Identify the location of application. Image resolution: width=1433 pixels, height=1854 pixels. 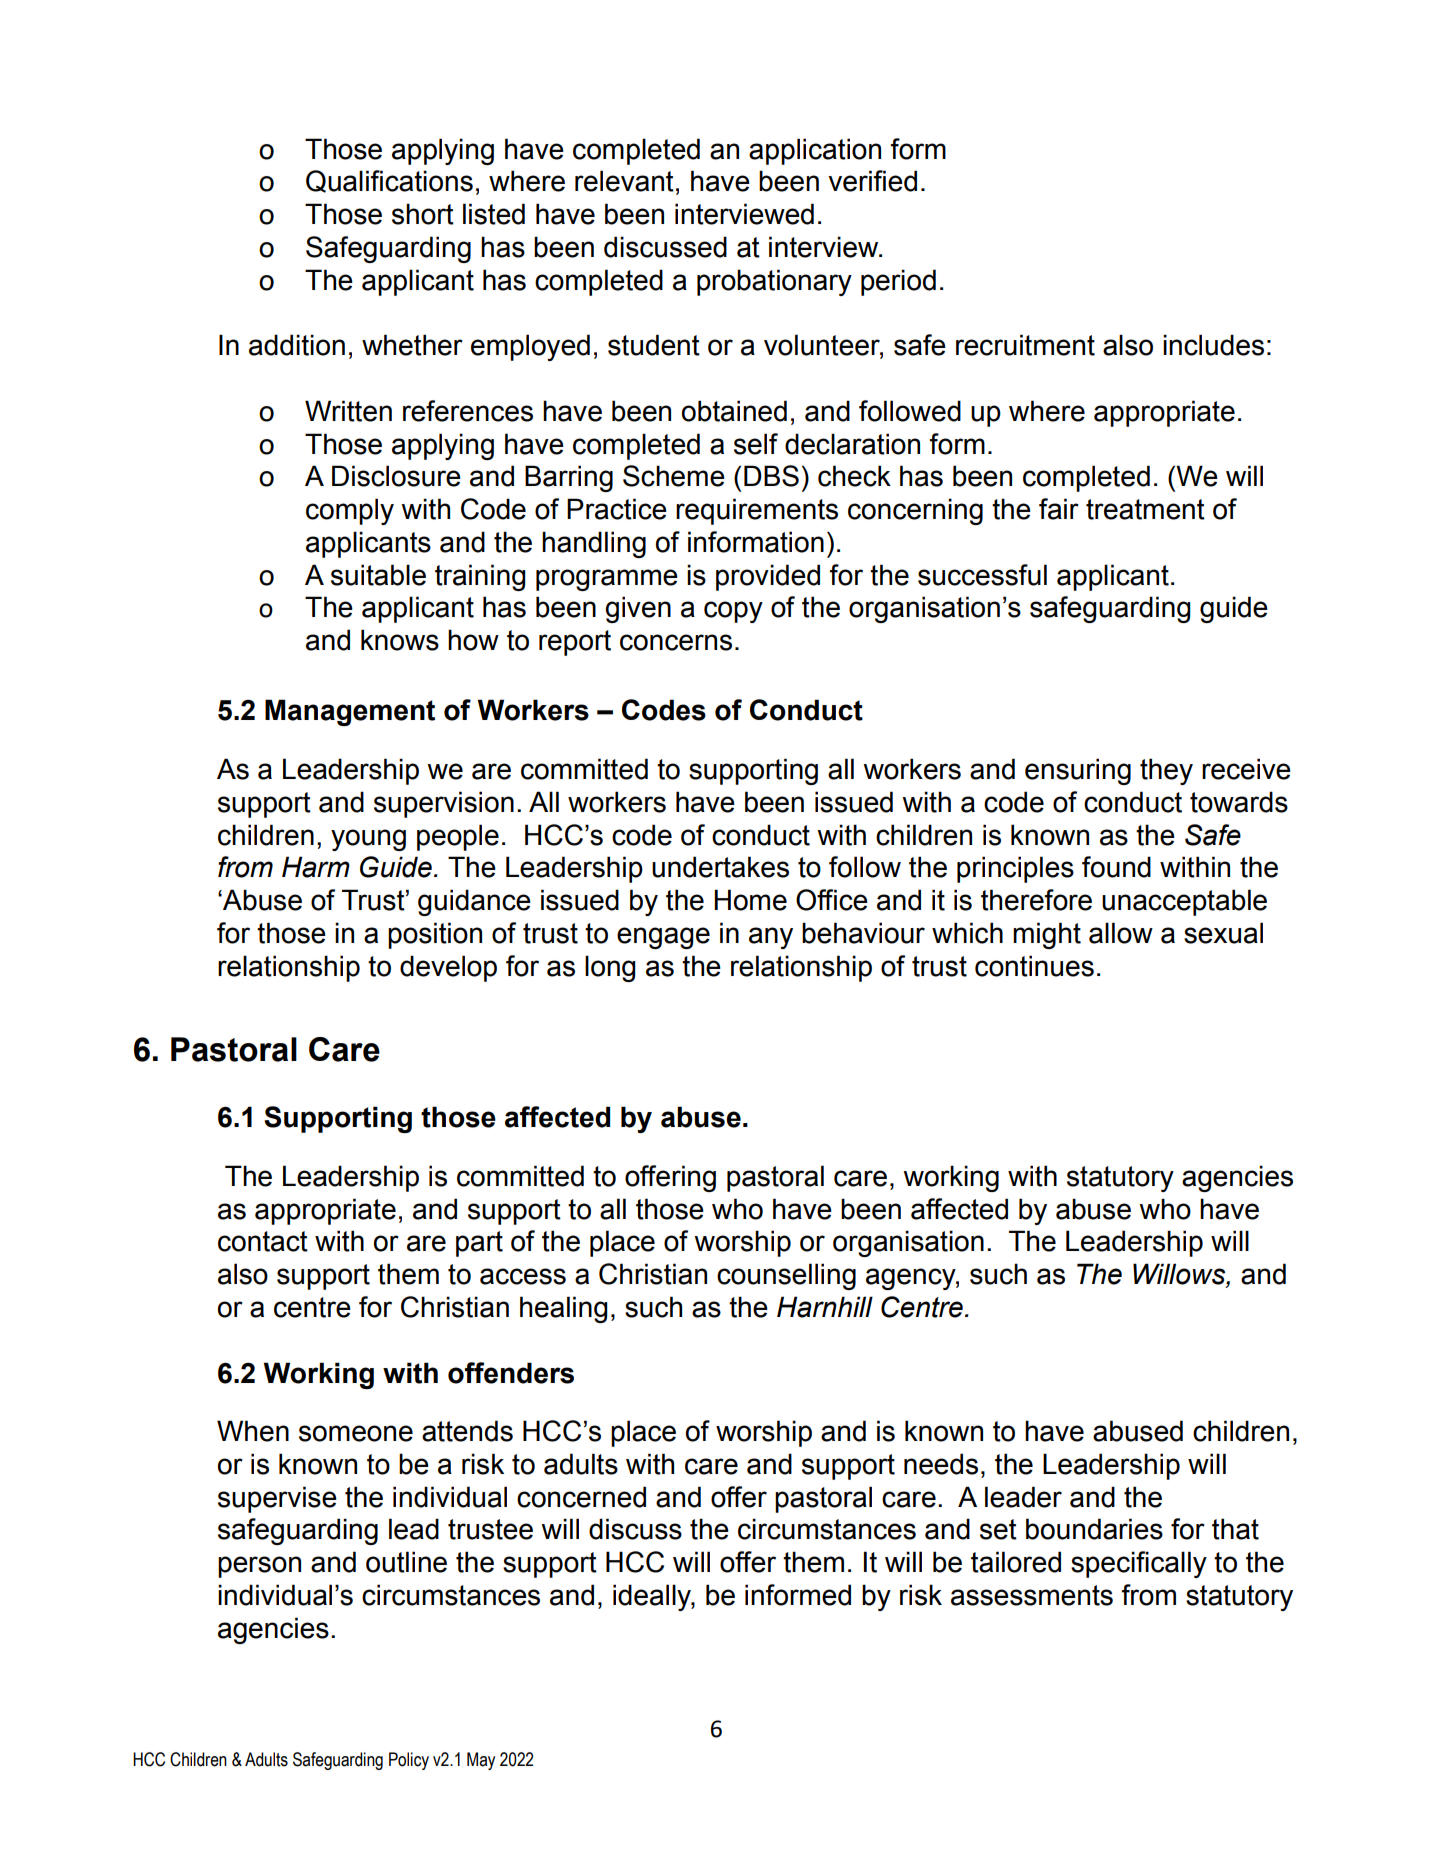
(815, 151).
